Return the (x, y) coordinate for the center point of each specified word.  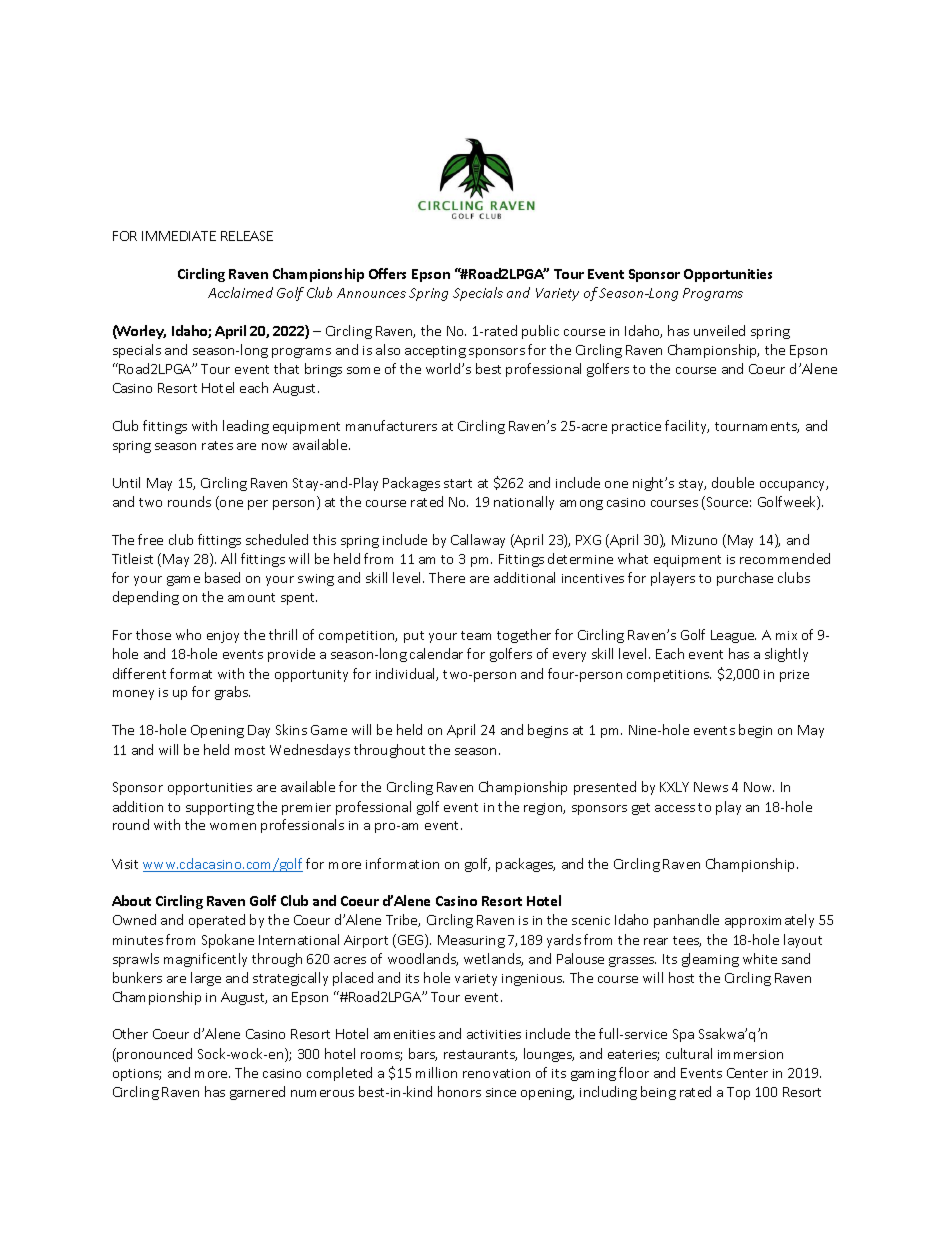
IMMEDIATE (179, 236)
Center (747, 1073)
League (733, 636)
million (436, 1072)
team (476, 635)
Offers (387, 273)
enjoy (223, 637)
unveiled (719, 330)
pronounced (153, 1055)
